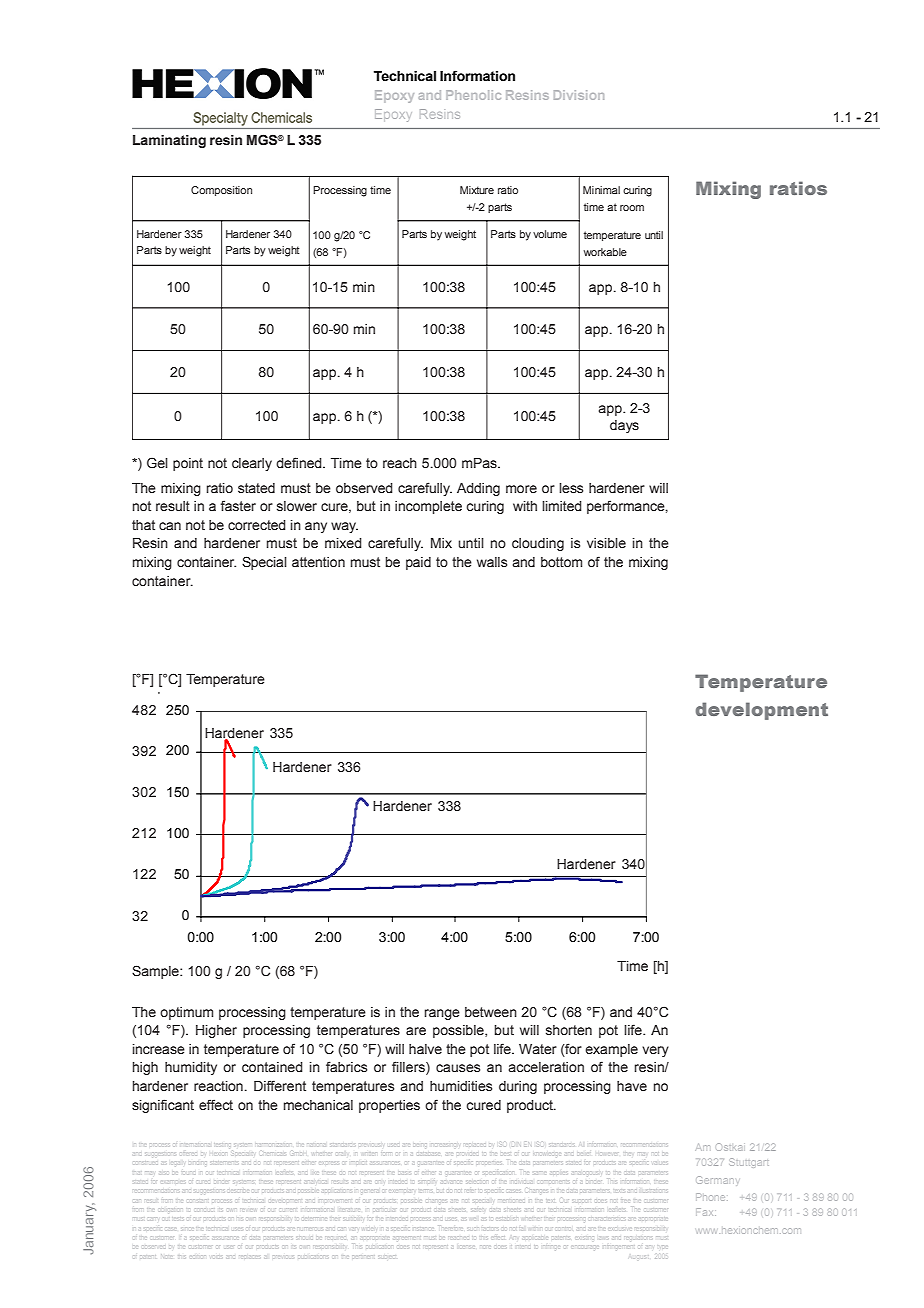 The height and width of the image is (1308, 924). What do you see at coordinates (569, 1030) in the image?
I see `shorten` at bounding box center [569, 1030].
